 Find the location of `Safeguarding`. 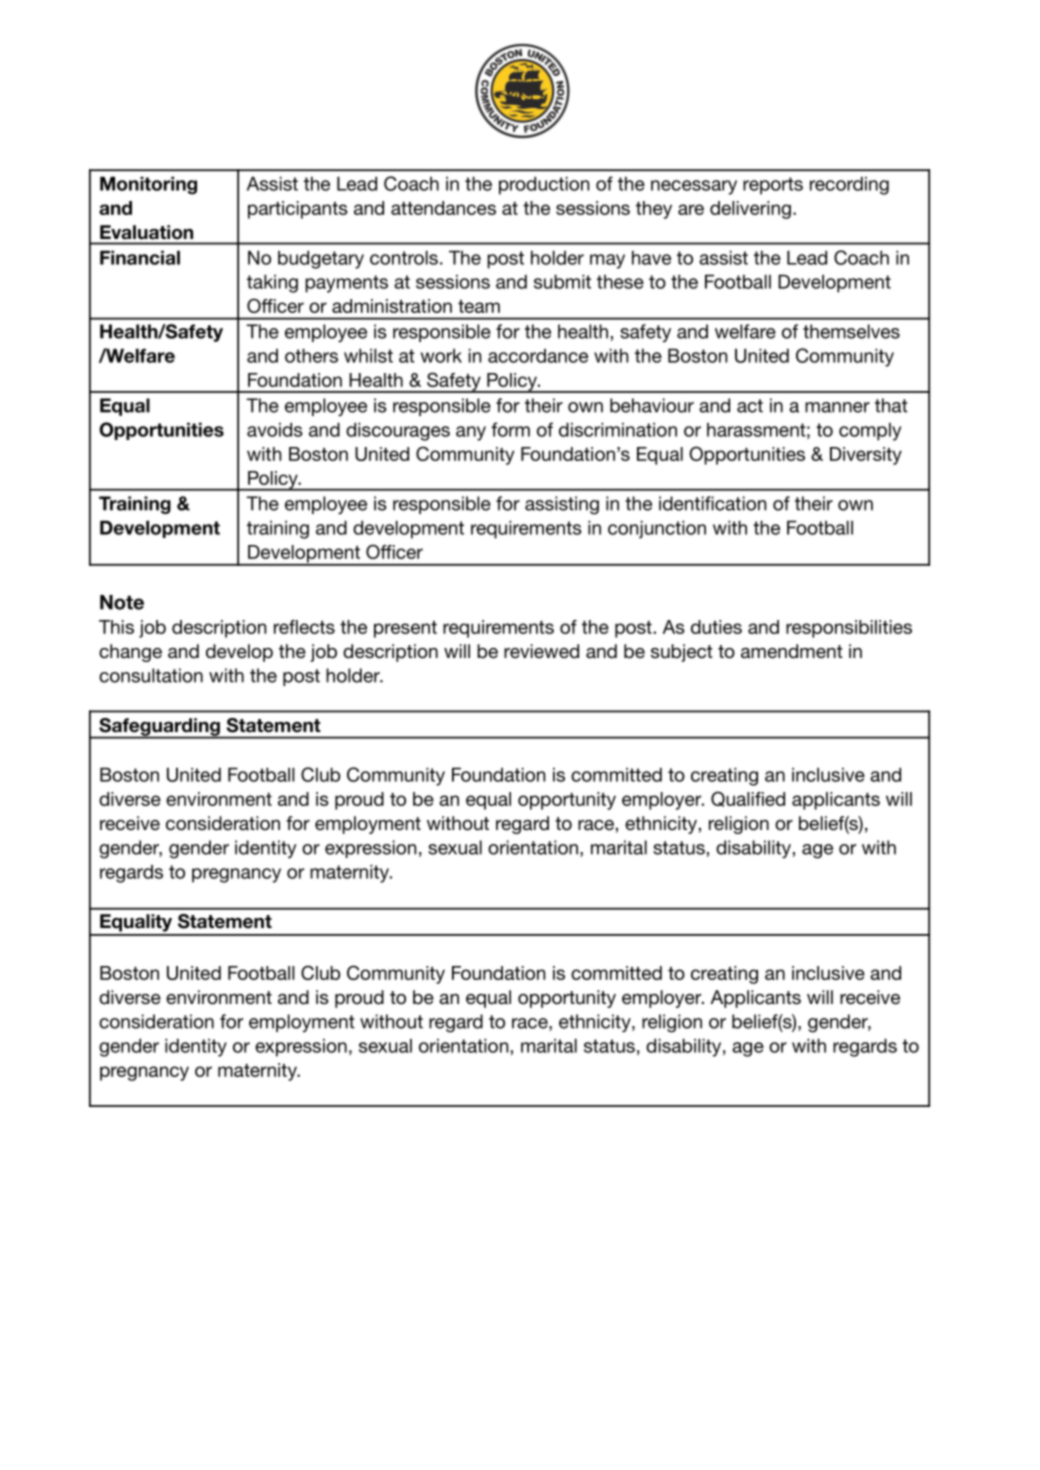

Safeguarding is located at coordinates (159, 728).
